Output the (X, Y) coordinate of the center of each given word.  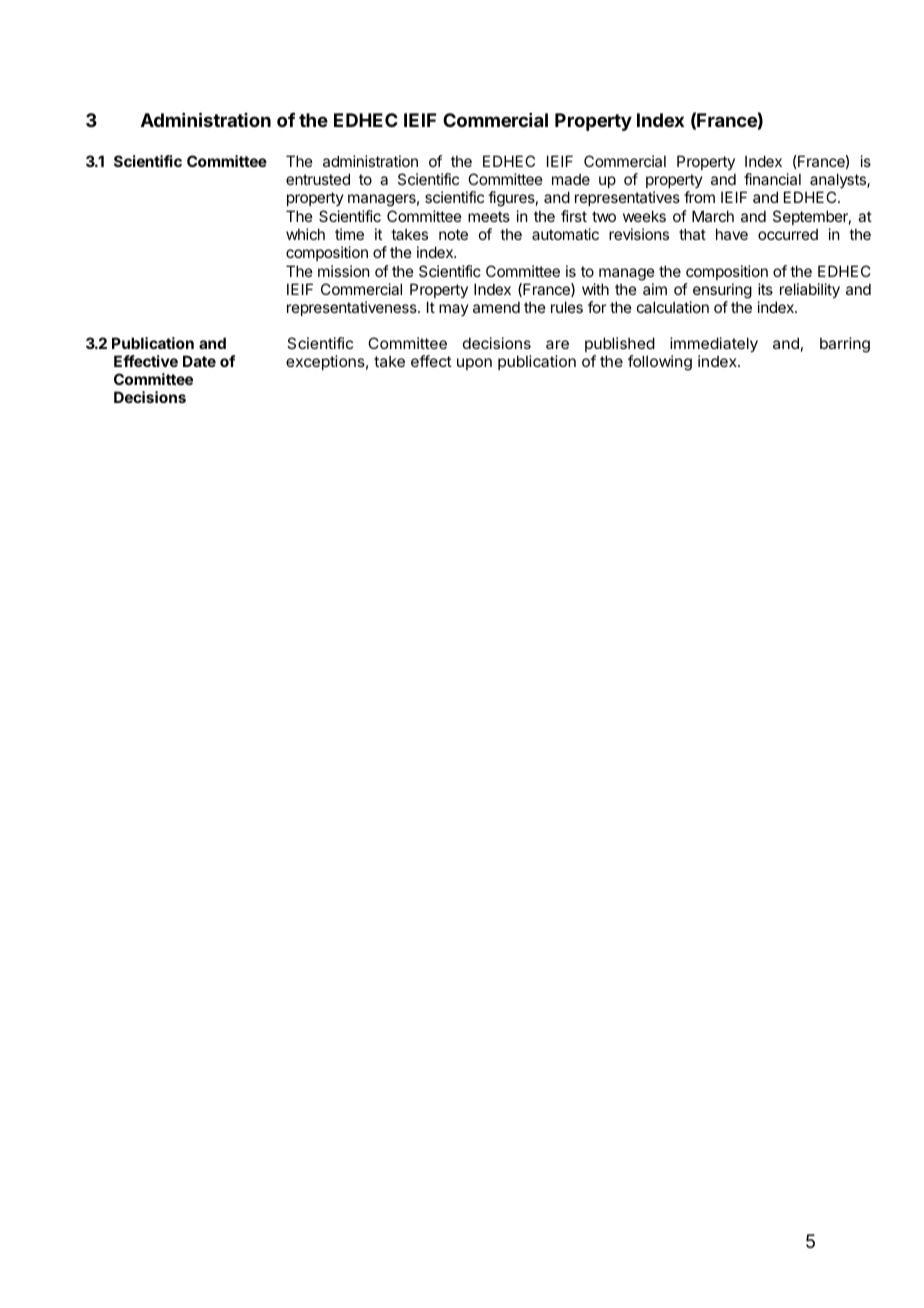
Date (199, 361)
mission (343, 271)
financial (772, 179)
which (305, 234)
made (571, 179)
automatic (565, 234)
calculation (673, 307)
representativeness (353, 308)
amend (496, 307)
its (765, 289)
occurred (788, 234)
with (595, 289)
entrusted (318, 179)
